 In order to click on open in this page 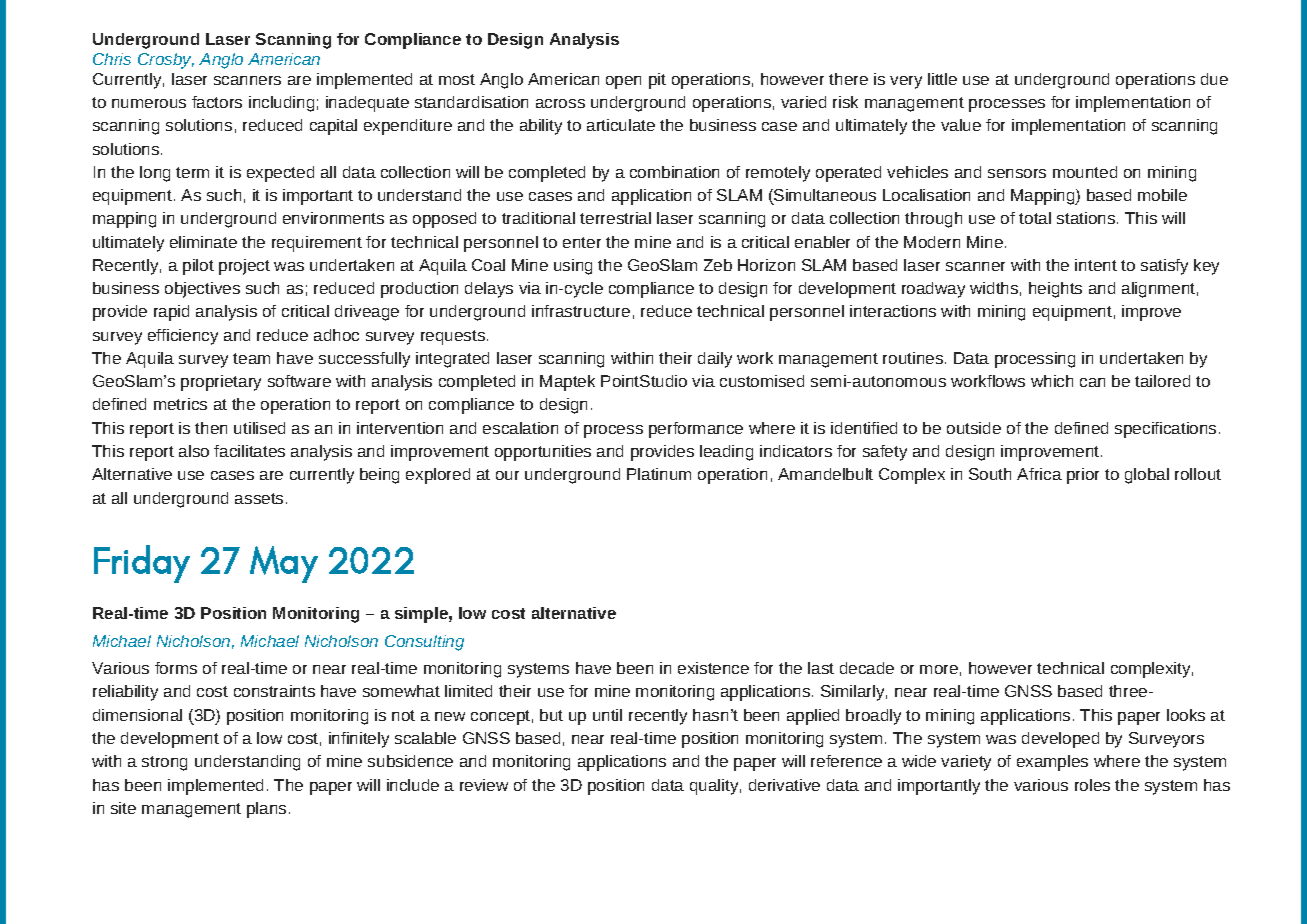, I will do `click(623, 82)`.
